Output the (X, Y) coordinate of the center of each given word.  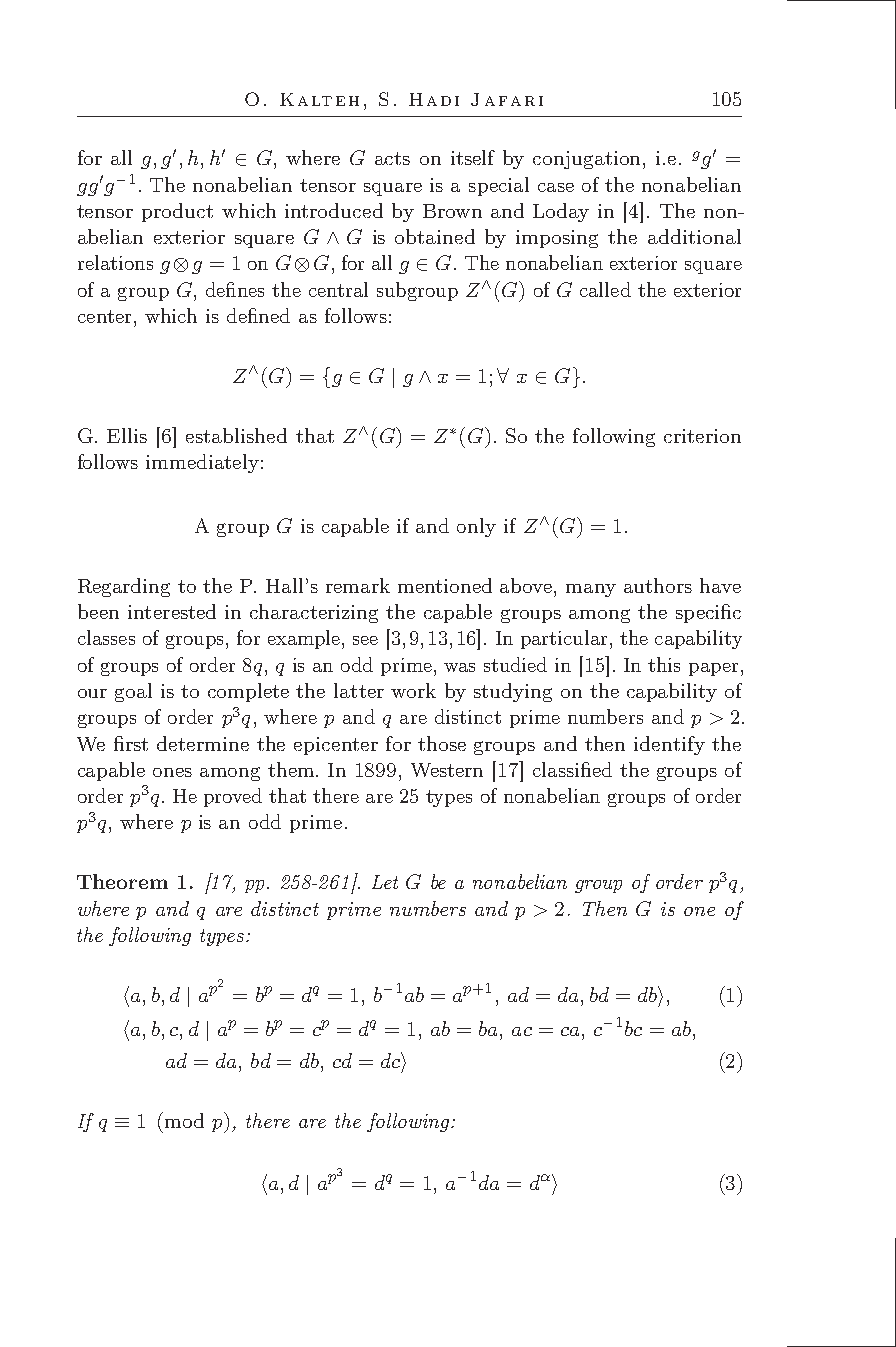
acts (392, 158)
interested (172, 611)
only (476, 527)
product (177, 212)
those (442, 743)
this (664, 664)
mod (184, 1120)
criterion (702, 436)
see (365, 640)
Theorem (122, 881)
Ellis (127, 435)
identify (669, 745)
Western (447, 770)
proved (233, 797)
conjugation (588, 160)
